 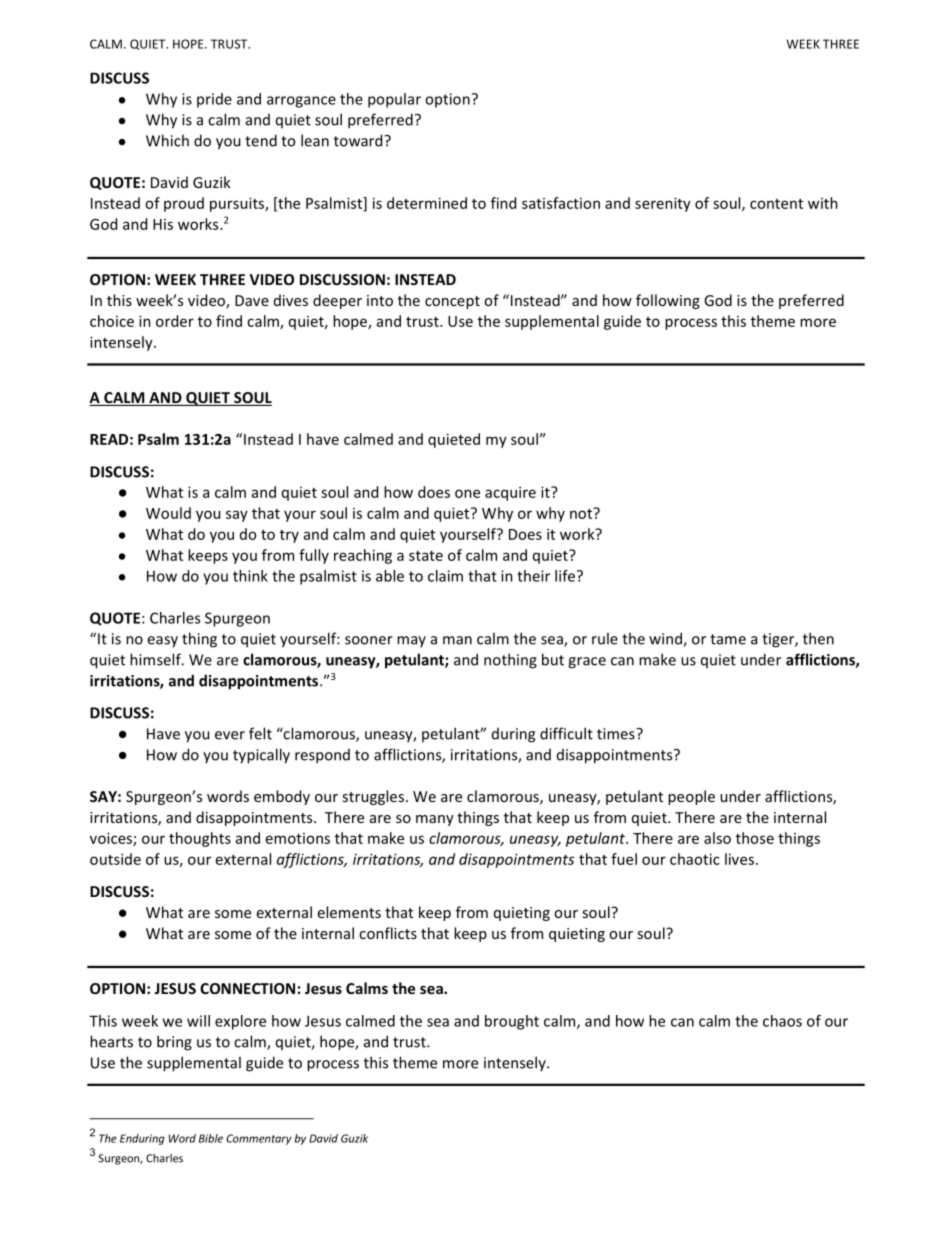 I want to click on popular, so click(x=394, y=100).
